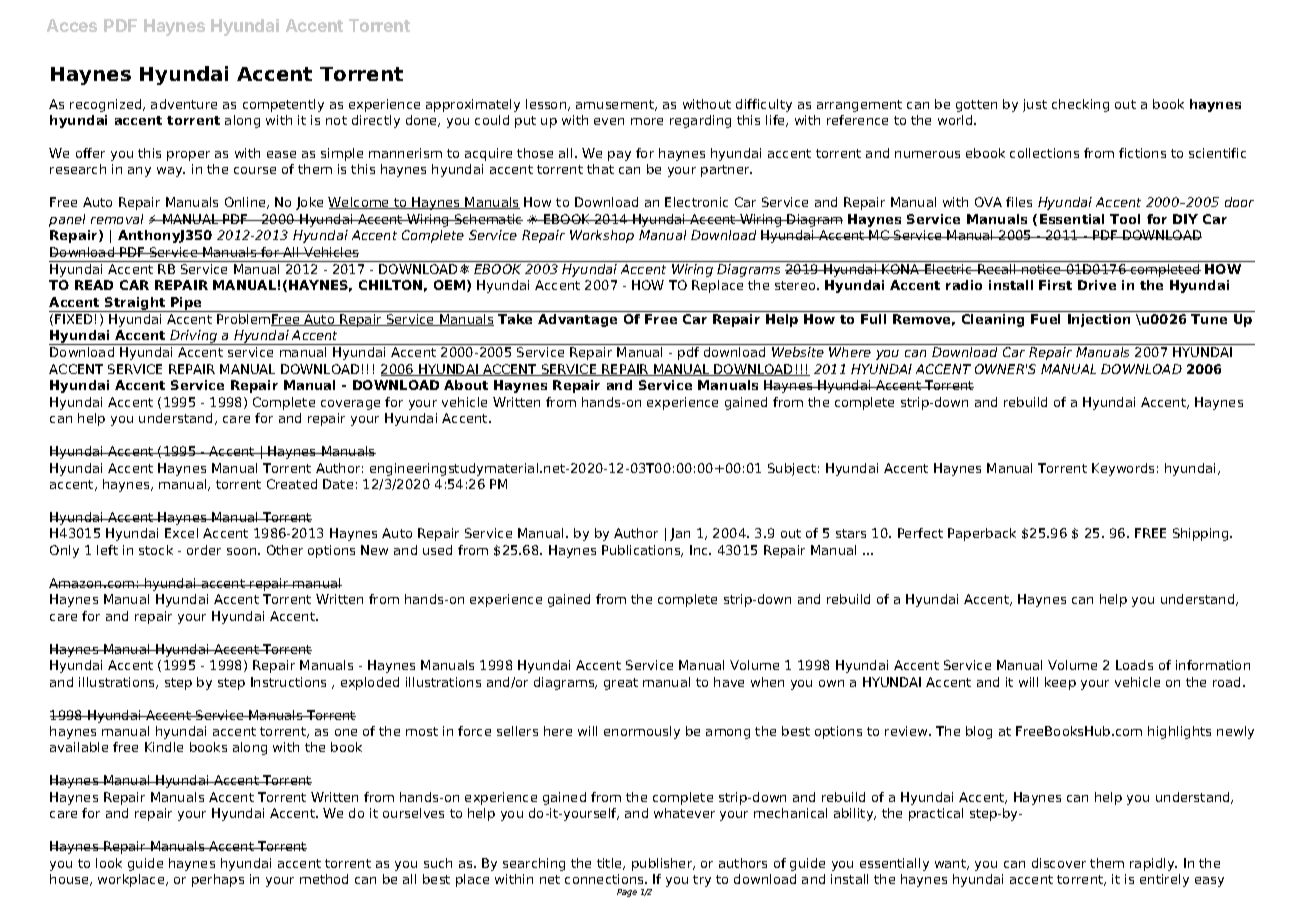  What do you see at coordinates (642, 551) in the screenshot?
I see `Publications` at bounding box center [642, 551].
